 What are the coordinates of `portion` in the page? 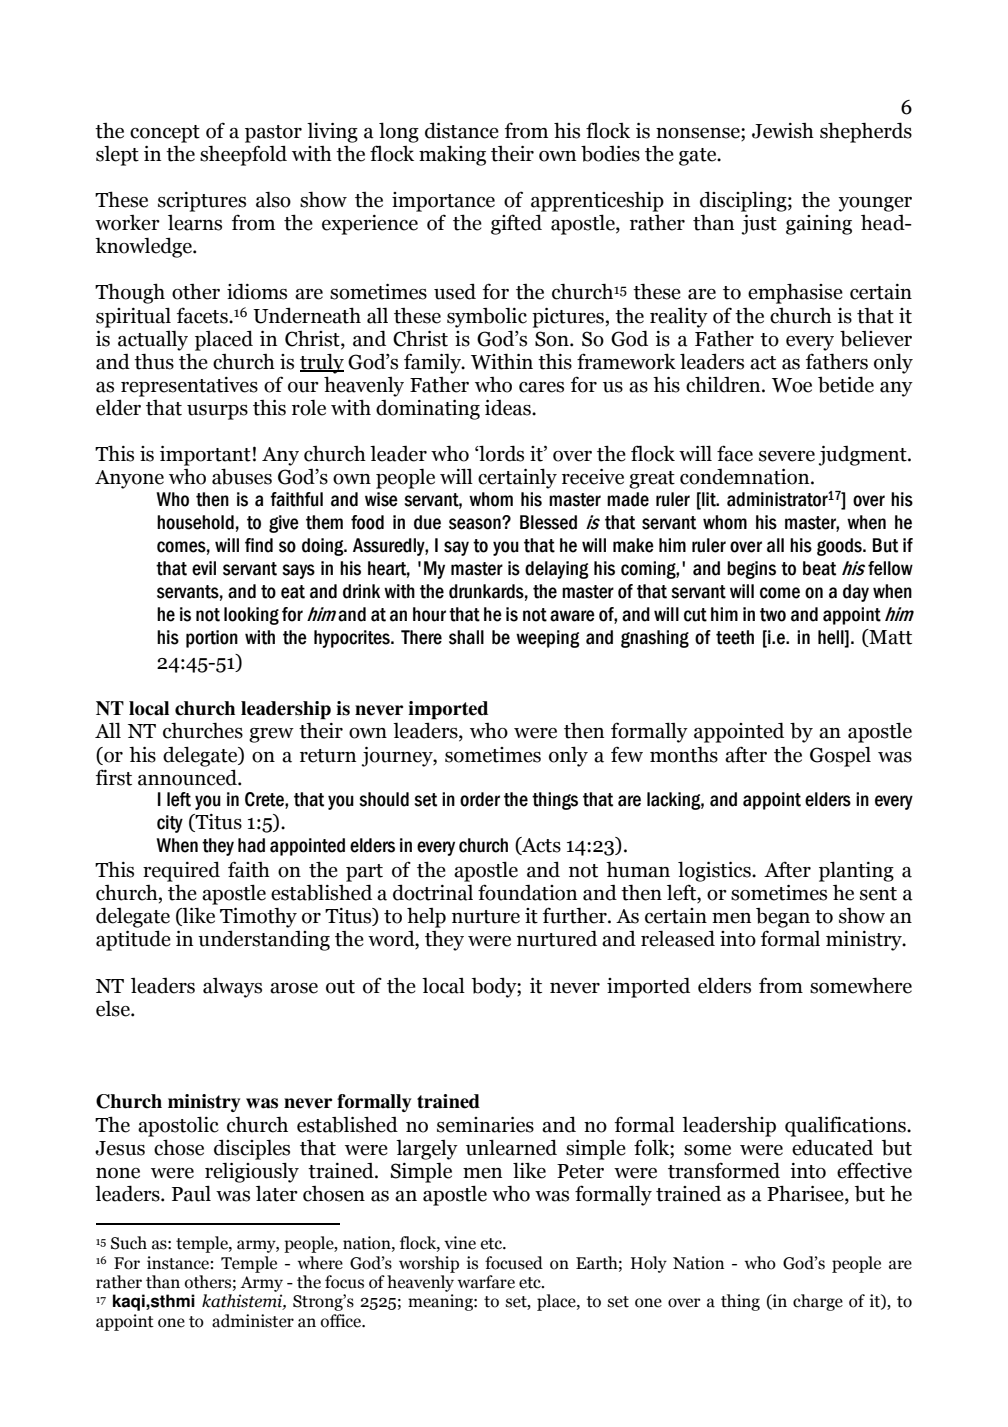 It's located at (212, 639).
